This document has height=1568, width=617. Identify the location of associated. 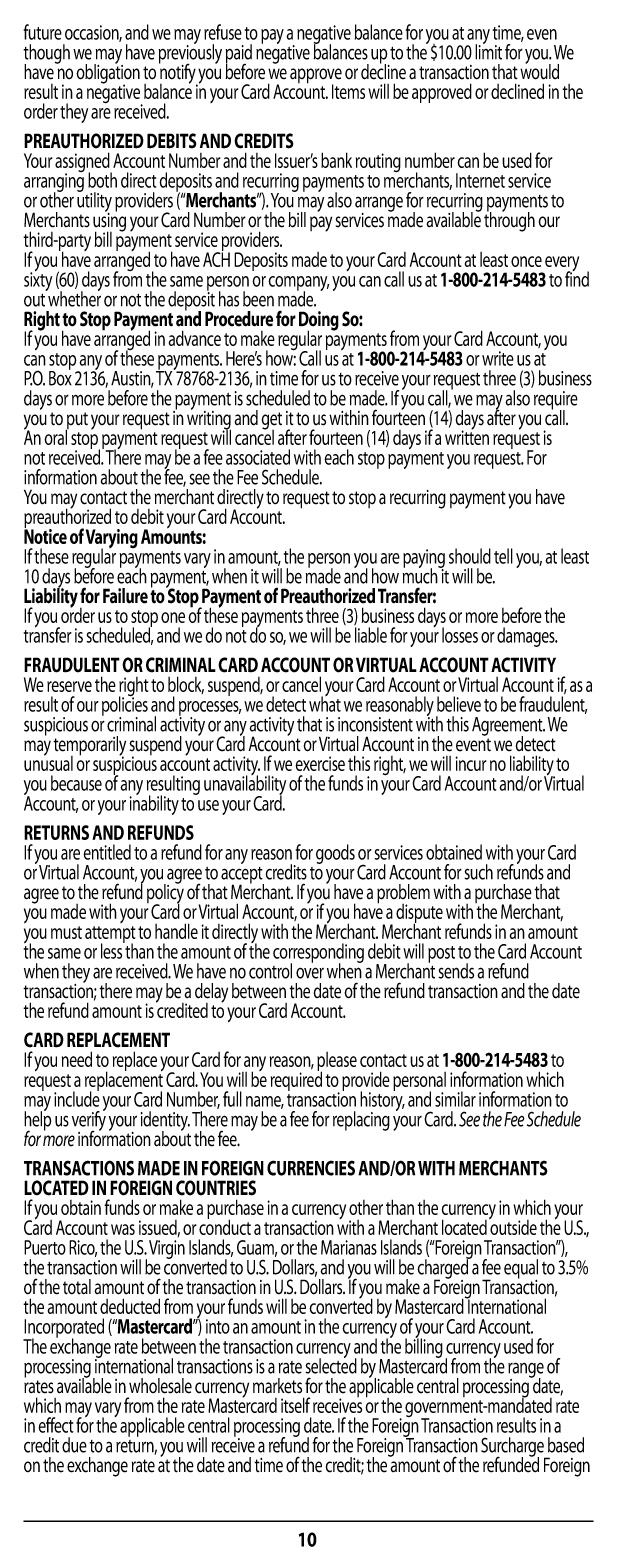
(258, 457).
